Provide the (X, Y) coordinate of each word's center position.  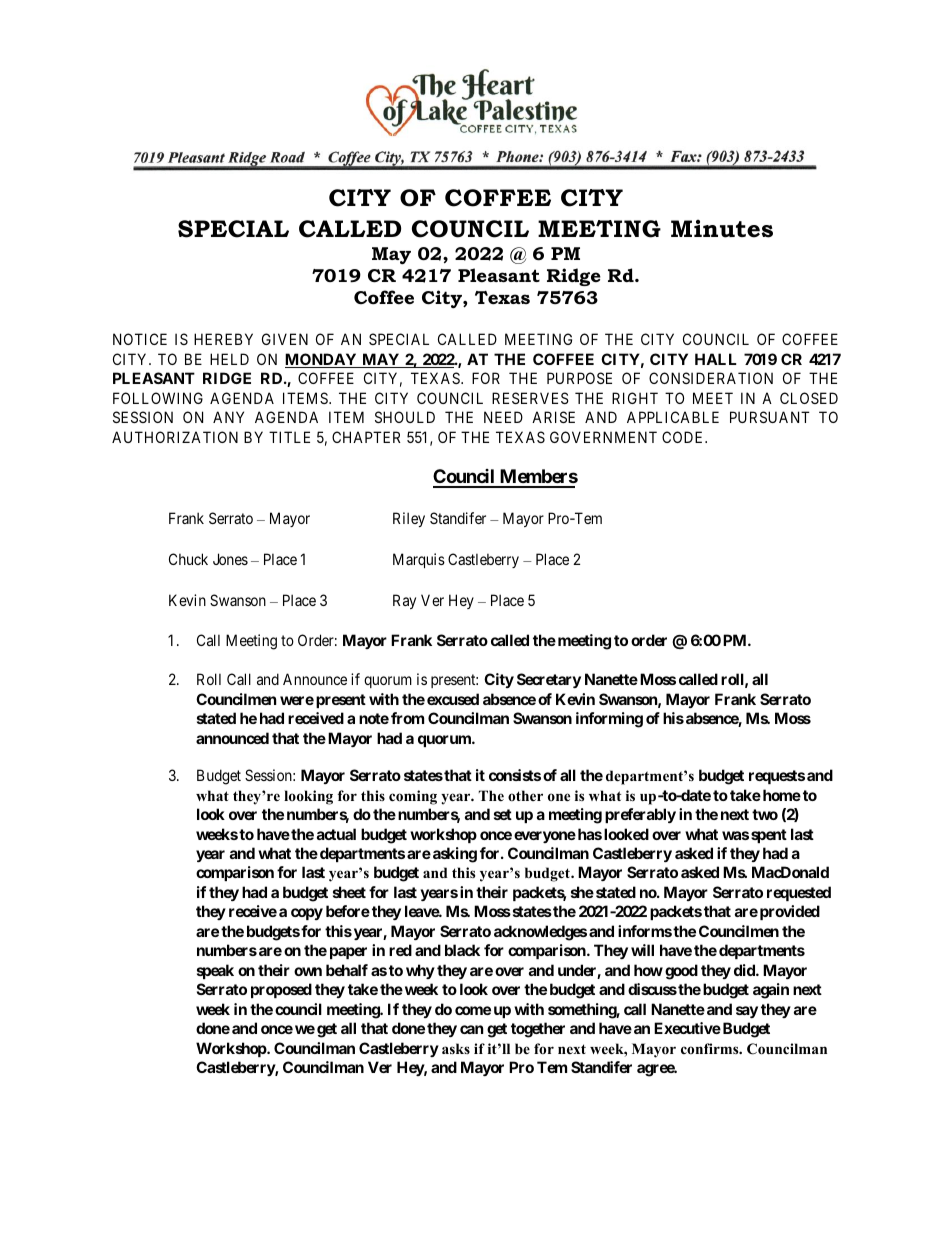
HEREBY (223, 339)
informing (609, 720)
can (471, 1029)
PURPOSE (579, 378)
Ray (404, 601)
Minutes (722, 229)
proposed (281, 990)
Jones (230, 559)
